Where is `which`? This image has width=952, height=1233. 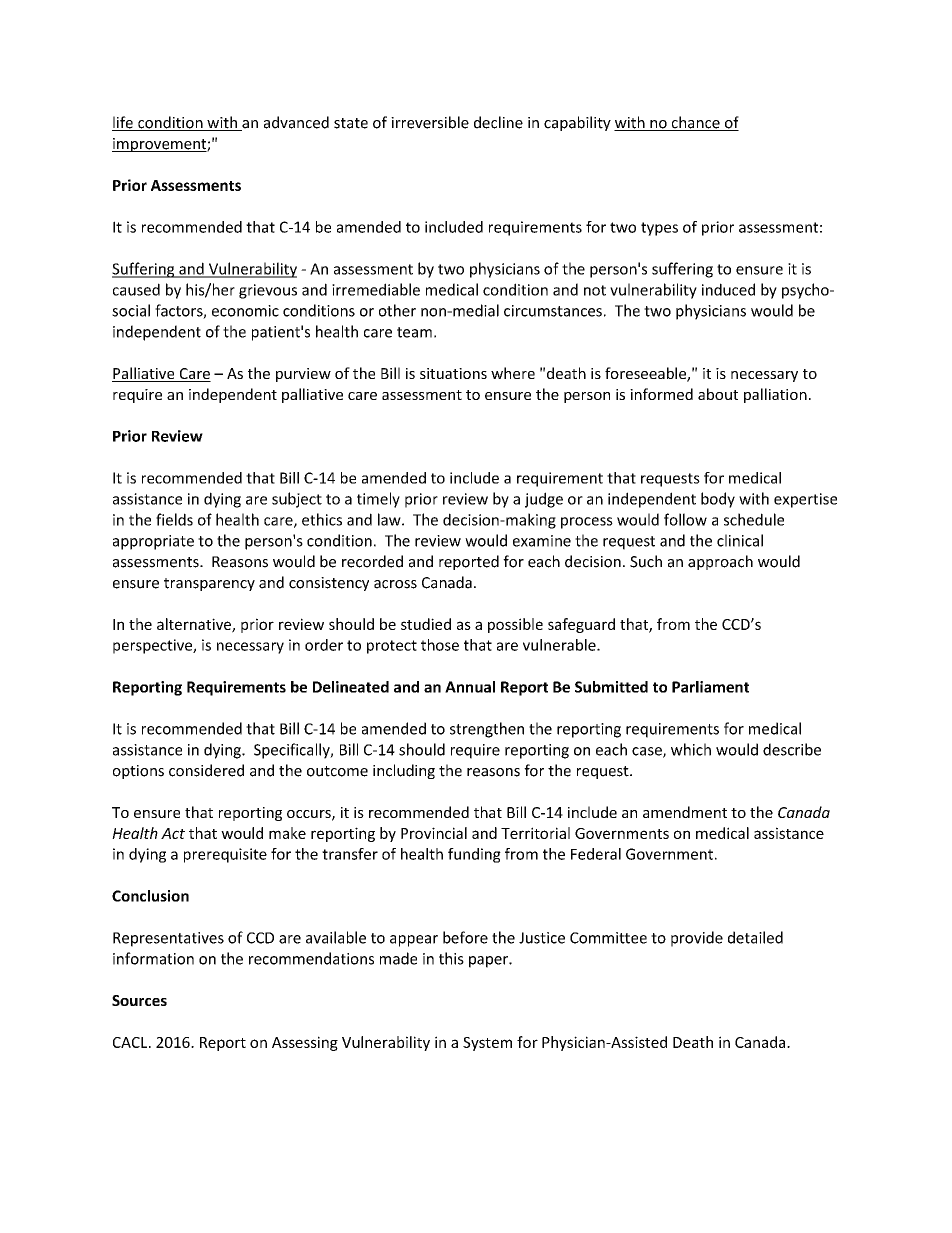 which is located at coordinates (691, 749).
